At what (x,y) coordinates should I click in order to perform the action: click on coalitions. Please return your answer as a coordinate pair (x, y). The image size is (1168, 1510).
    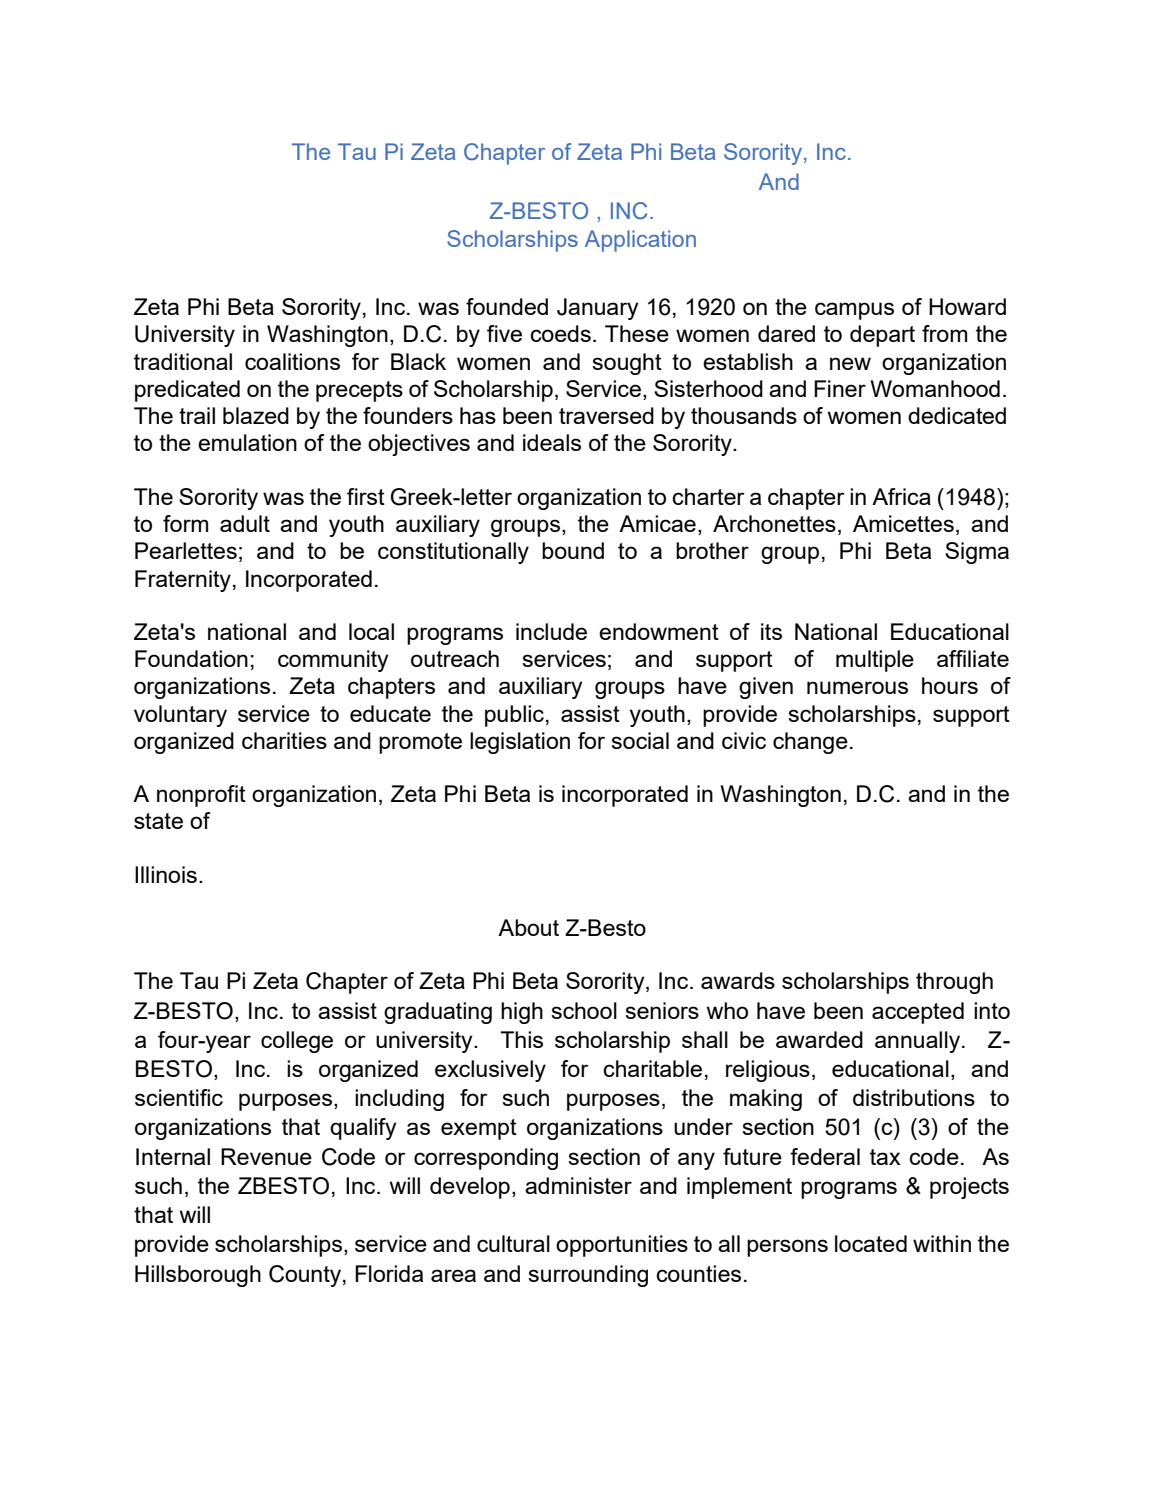
    Looking at the image, I should click on (292, 361).
